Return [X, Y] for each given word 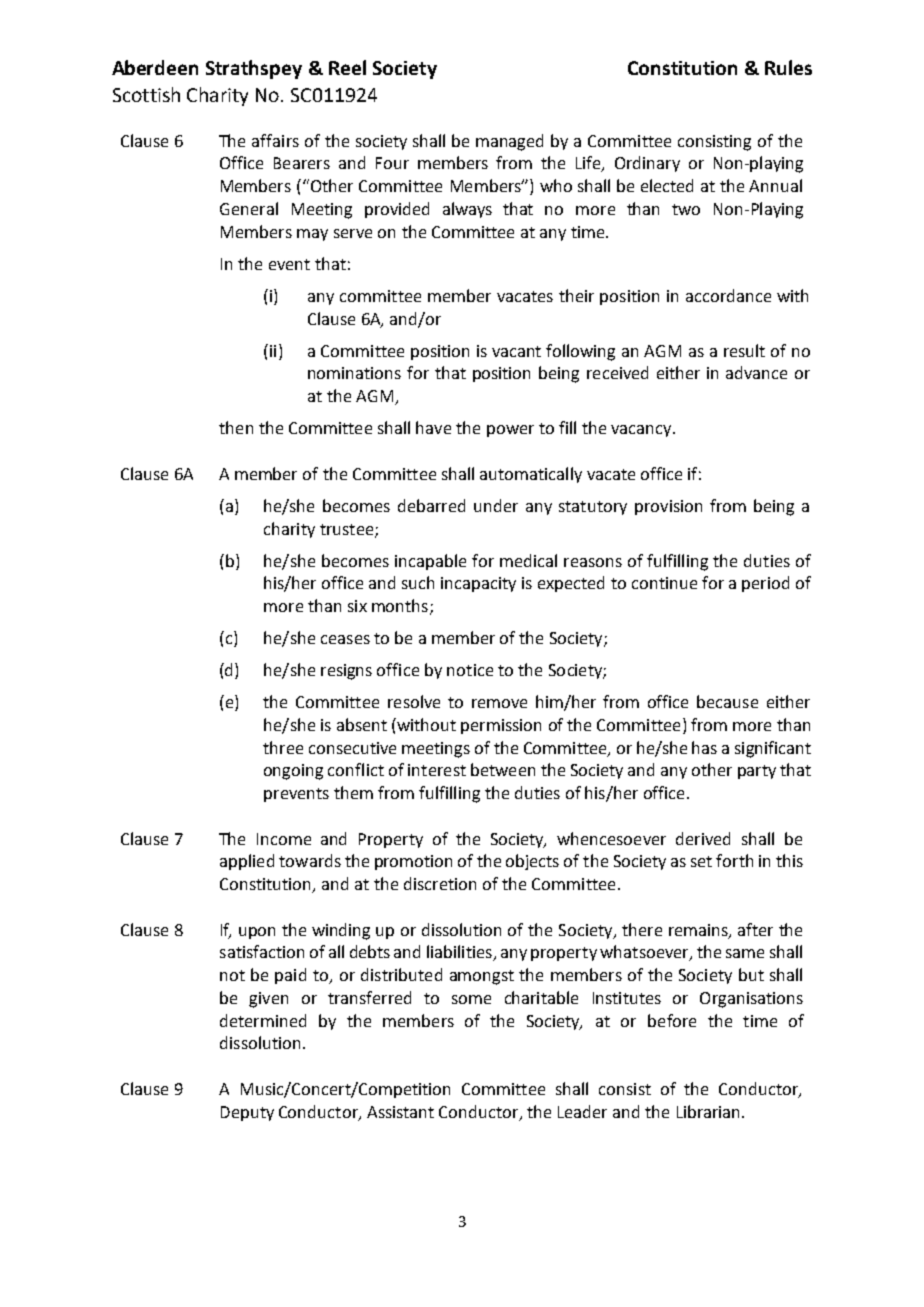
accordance [728, 295]
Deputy [247, 1113]
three [283, 747]
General [249, 208]
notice [470, 670]
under [496, 505]
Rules [788, 67]
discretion [440, 883]
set [701, 861]
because [727, 701]
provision [668, 507]
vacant [516, 351]
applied [247, 862]
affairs [275, 140]
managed [509, 142]
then [236, 427]
